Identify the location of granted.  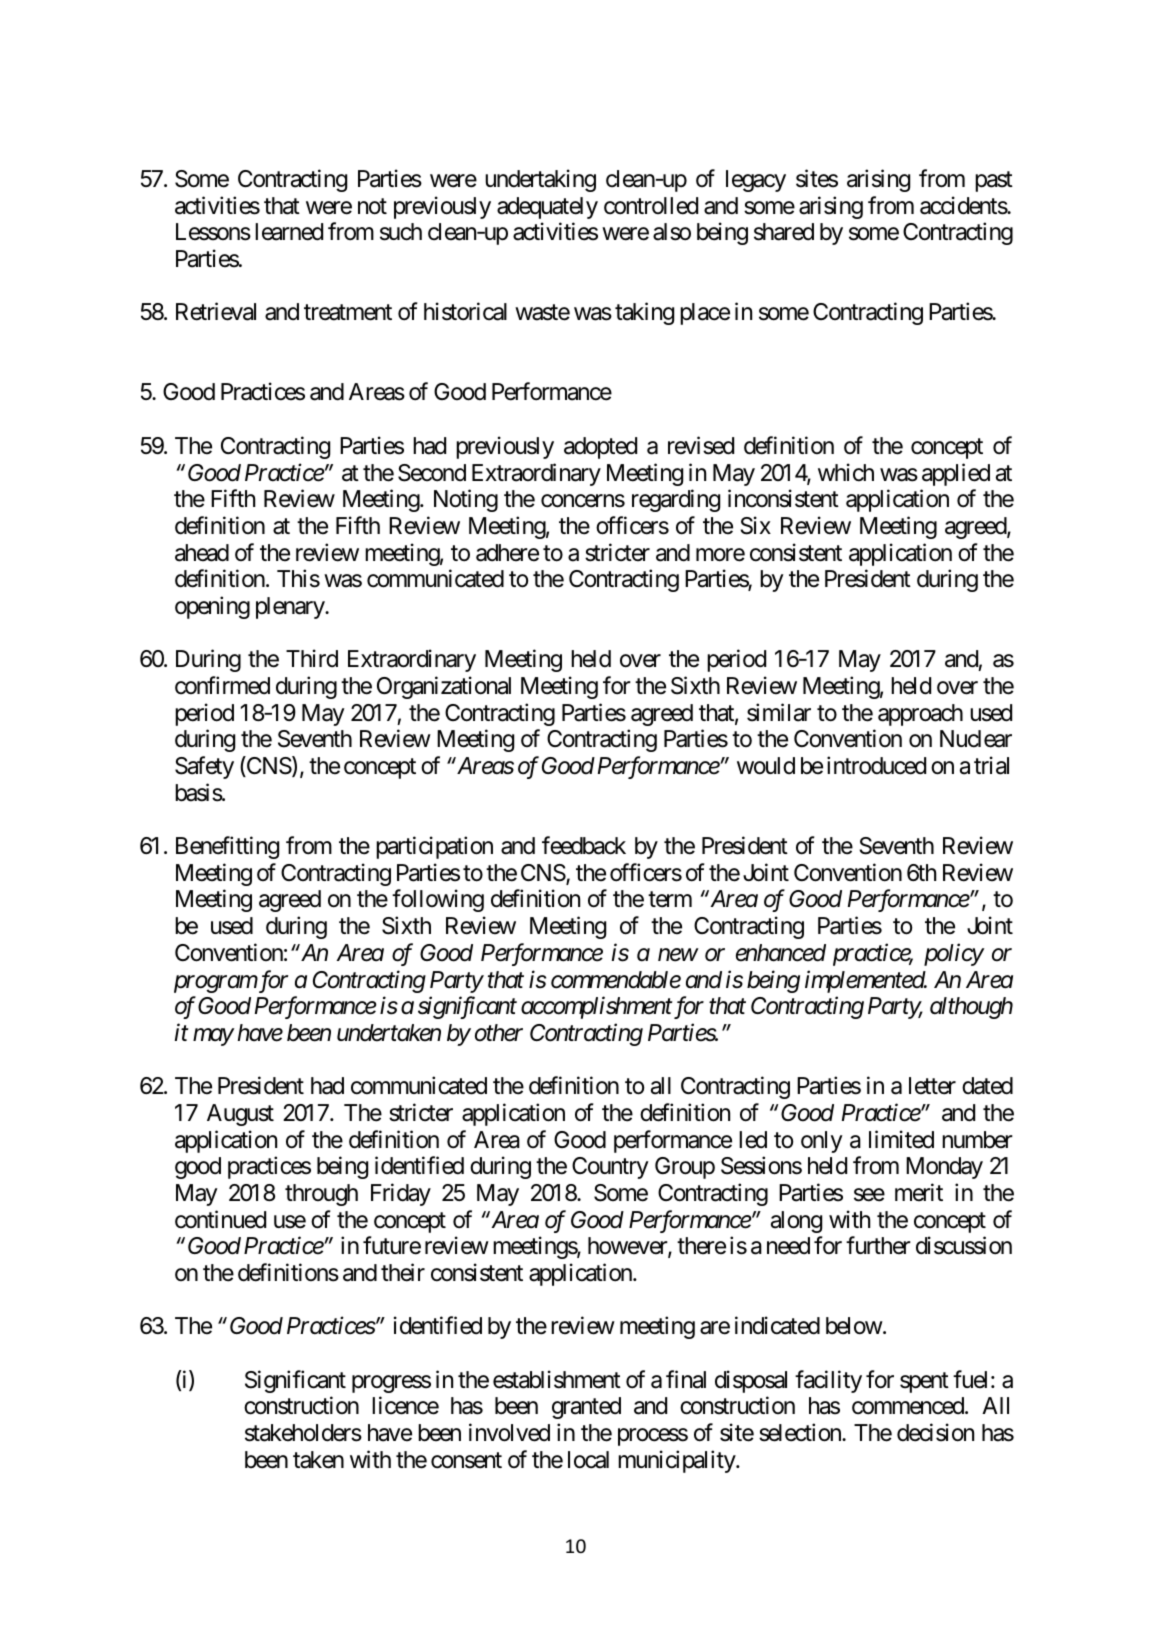
(586, 1408).
